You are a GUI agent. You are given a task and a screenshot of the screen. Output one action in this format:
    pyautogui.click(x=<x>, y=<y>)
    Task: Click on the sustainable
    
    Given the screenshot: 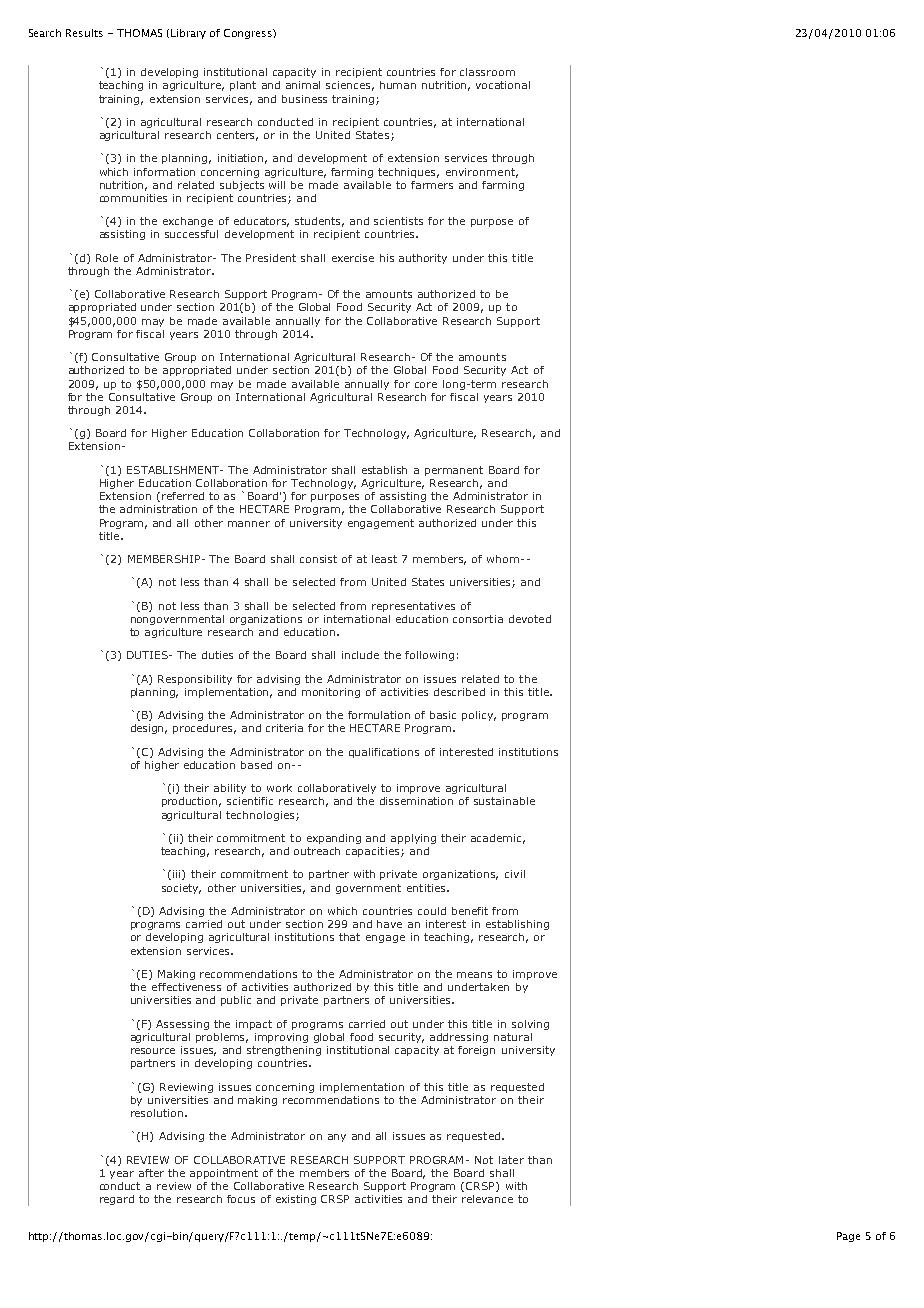 What is the action you would take?
    pyautogui.click(x=504, y=801)
